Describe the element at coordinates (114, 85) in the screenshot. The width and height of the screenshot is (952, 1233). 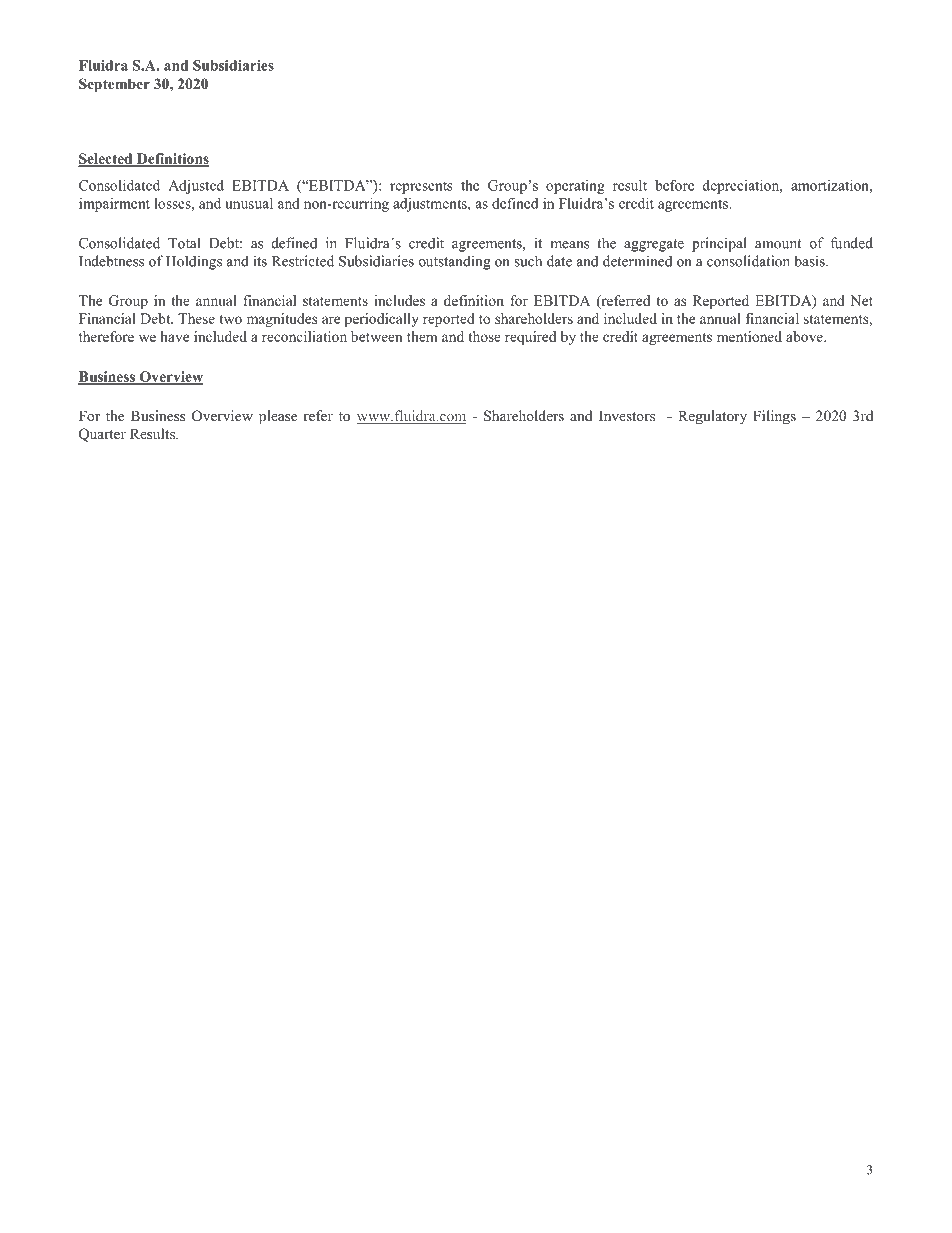
I see `September` at that location.
